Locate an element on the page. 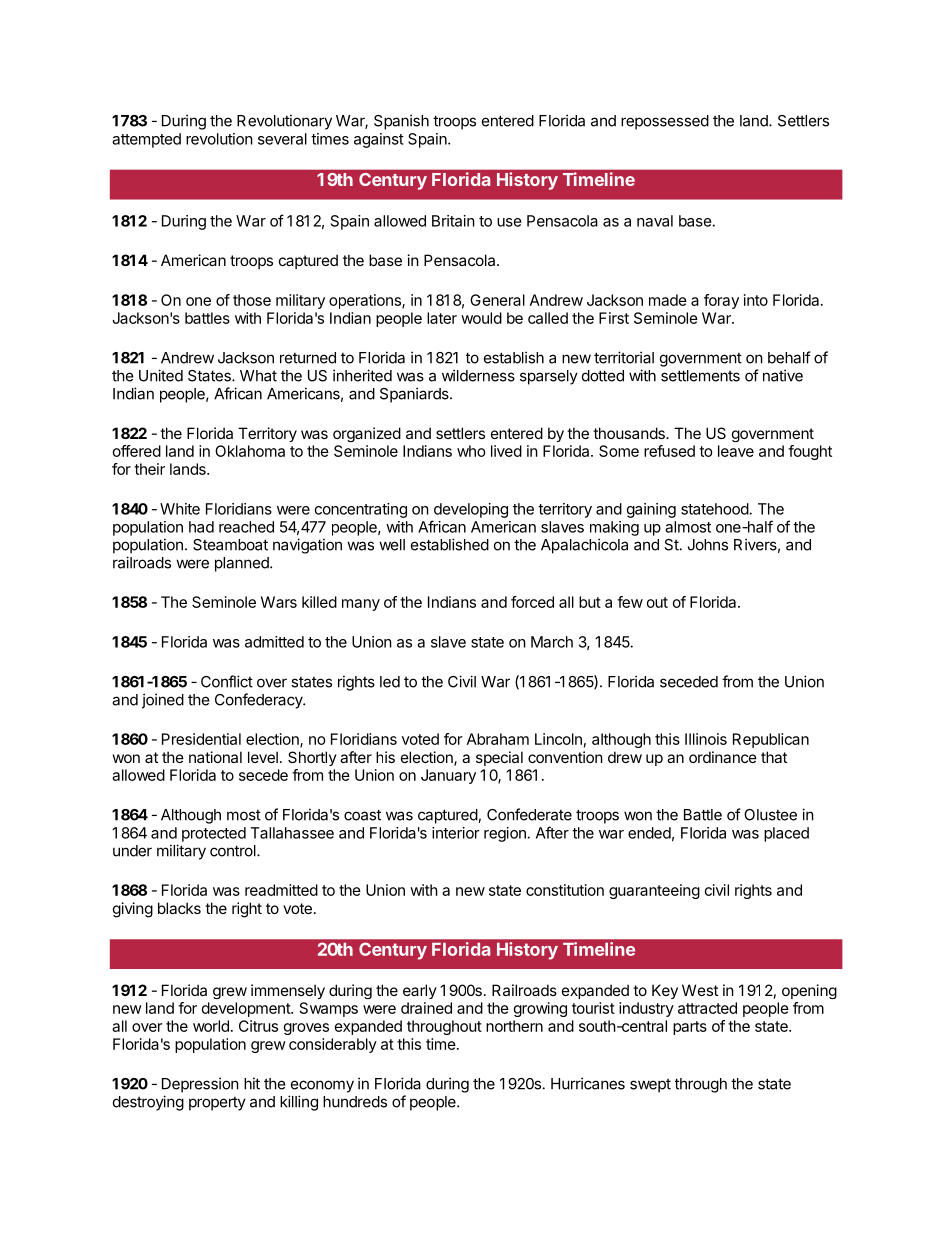 The width and height of the page is (952, 1233). interior is located at coordinates (456, 833).
